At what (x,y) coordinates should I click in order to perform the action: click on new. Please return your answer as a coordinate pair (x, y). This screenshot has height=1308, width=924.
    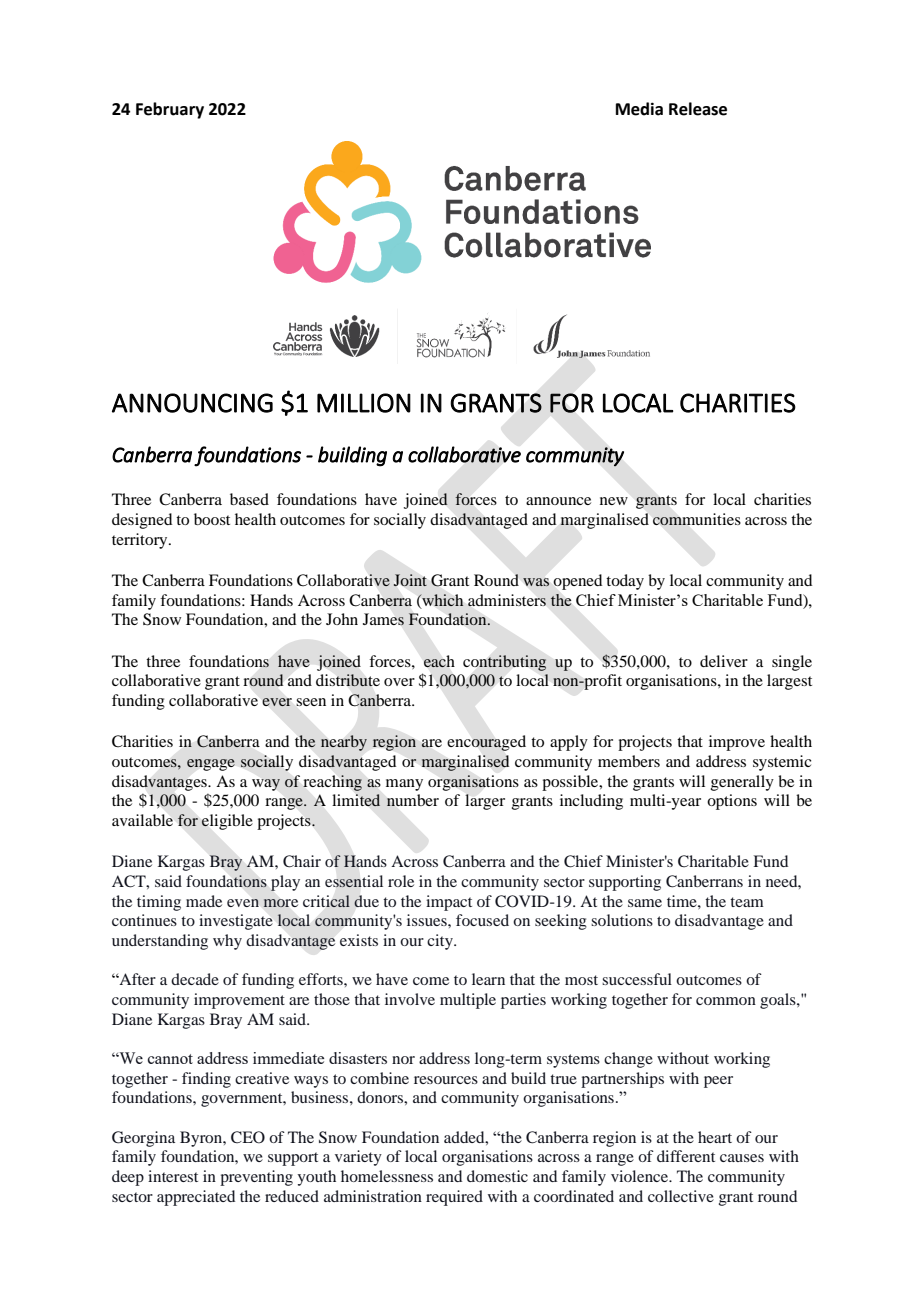
    Looking at the image, I should click on (614, 501).
